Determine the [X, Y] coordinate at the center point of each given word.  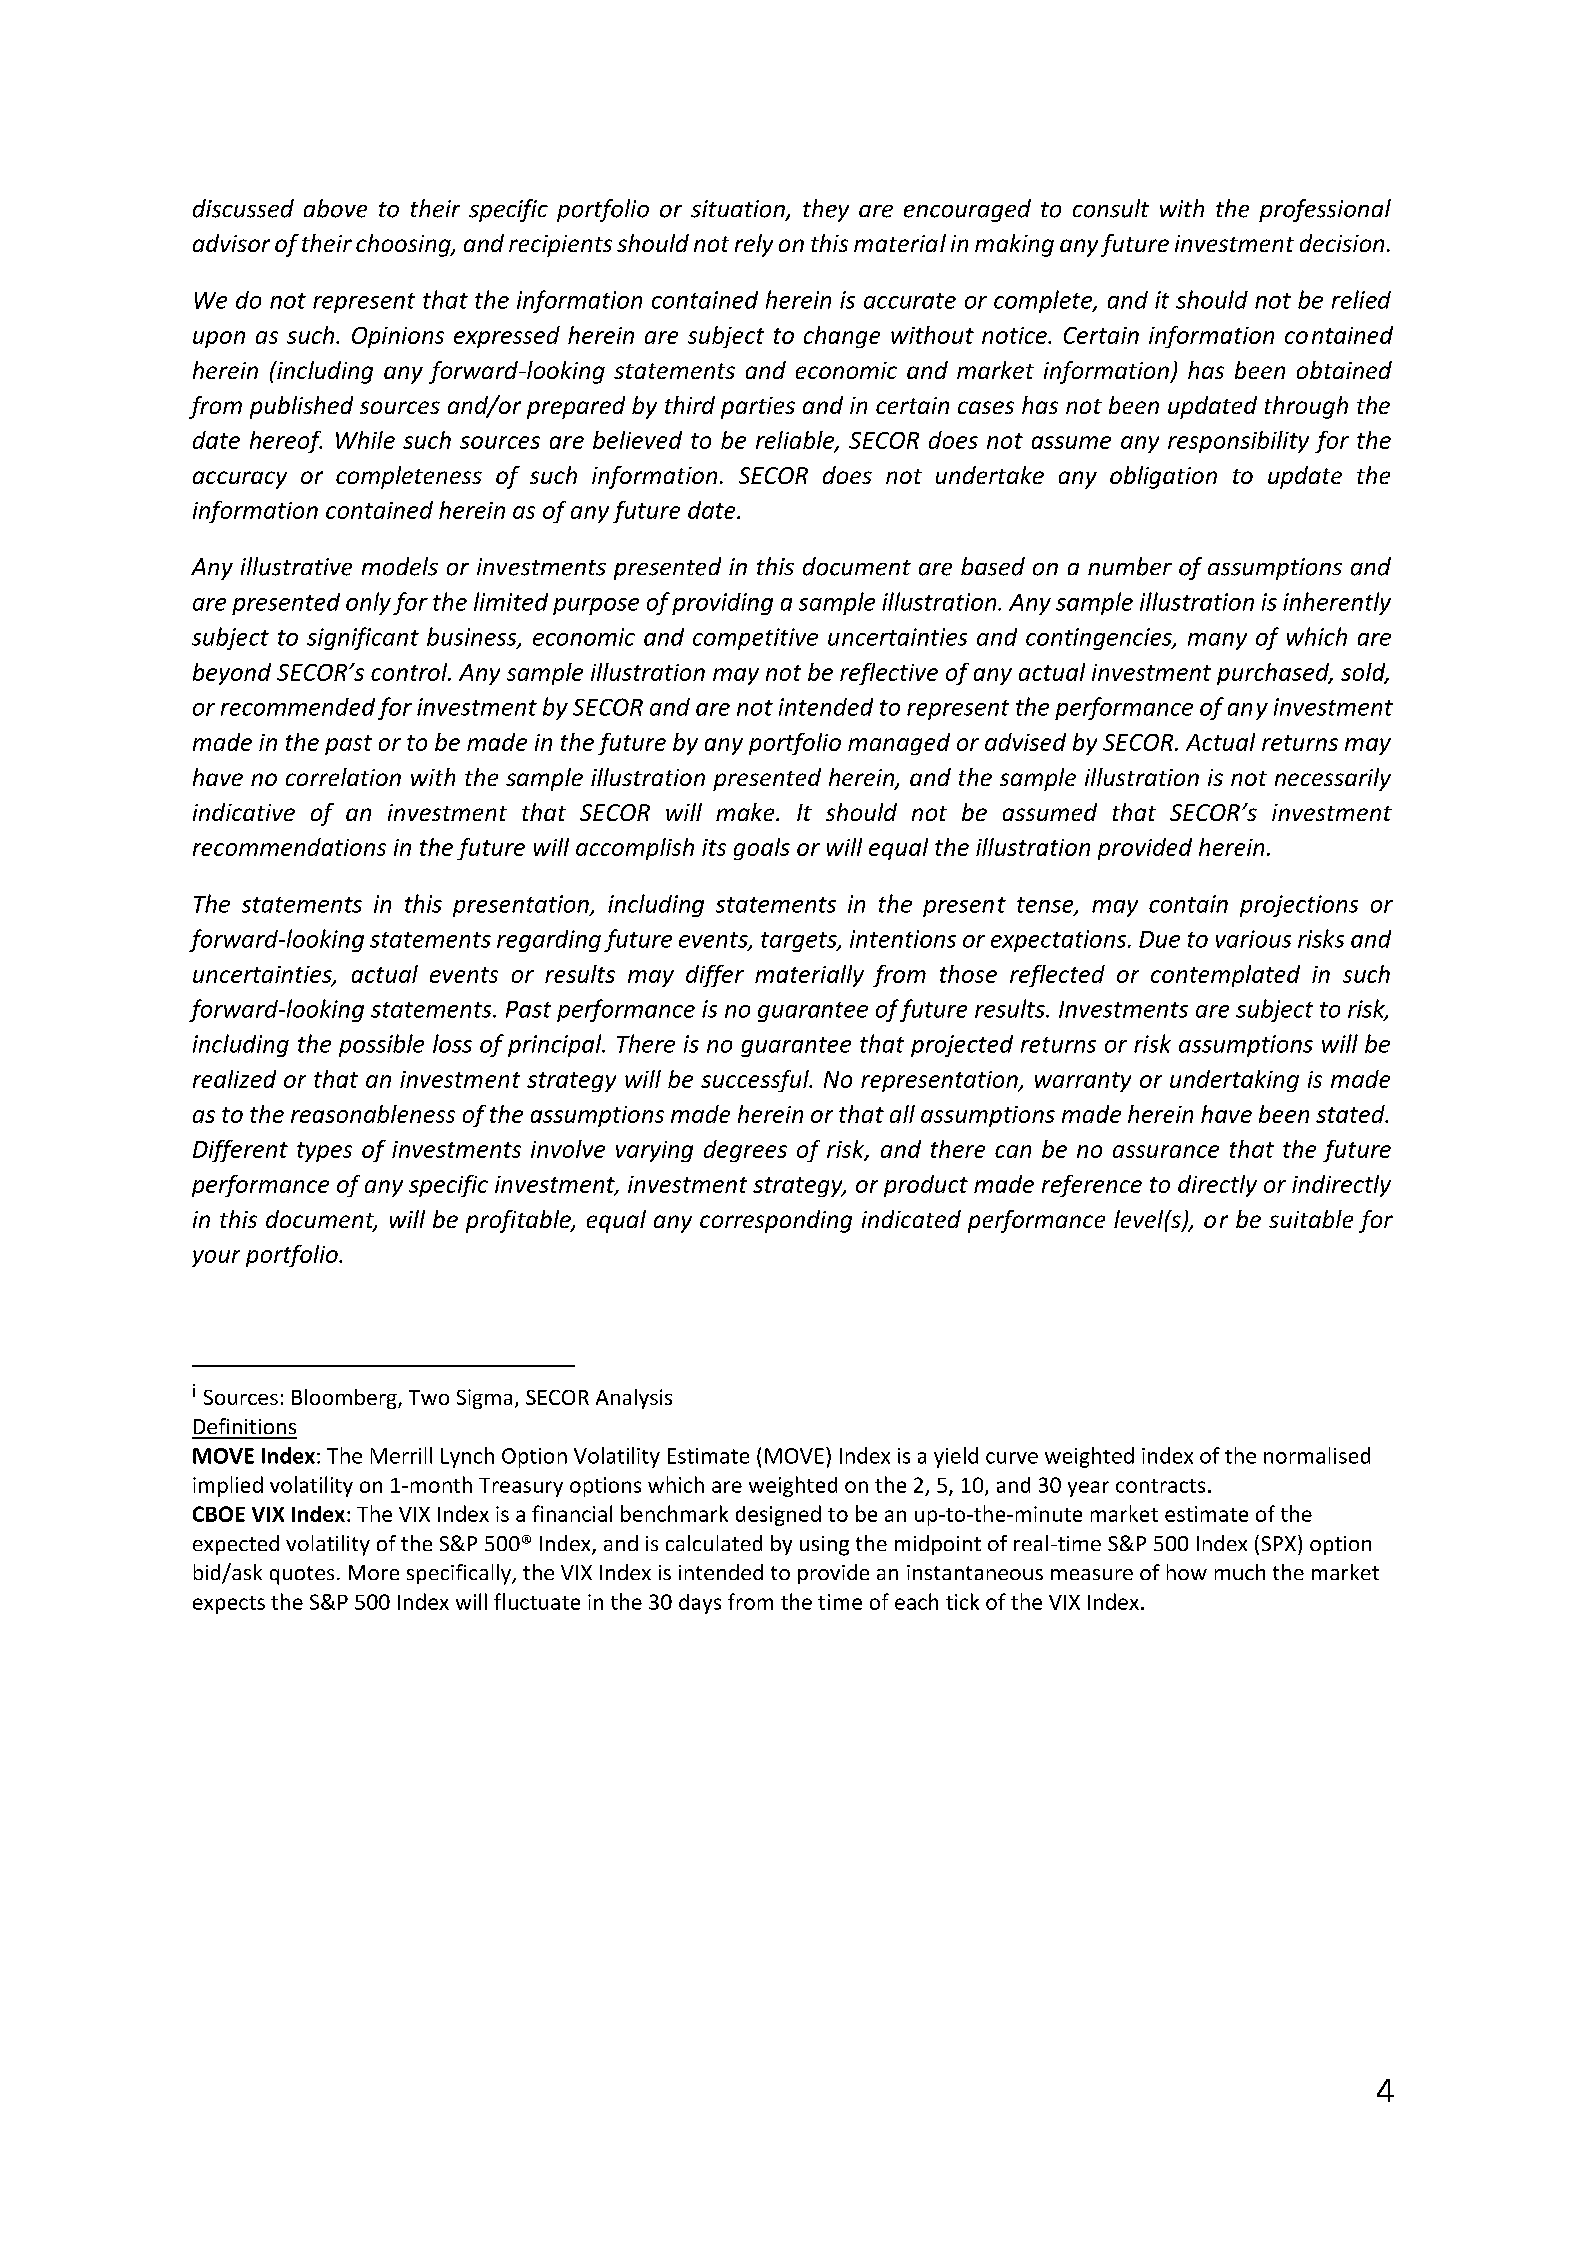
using [824, 1546]
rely [754, 245]
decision [1342, 243]
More [374, 1572]
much [1240, 1572]
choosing [404, 245]
